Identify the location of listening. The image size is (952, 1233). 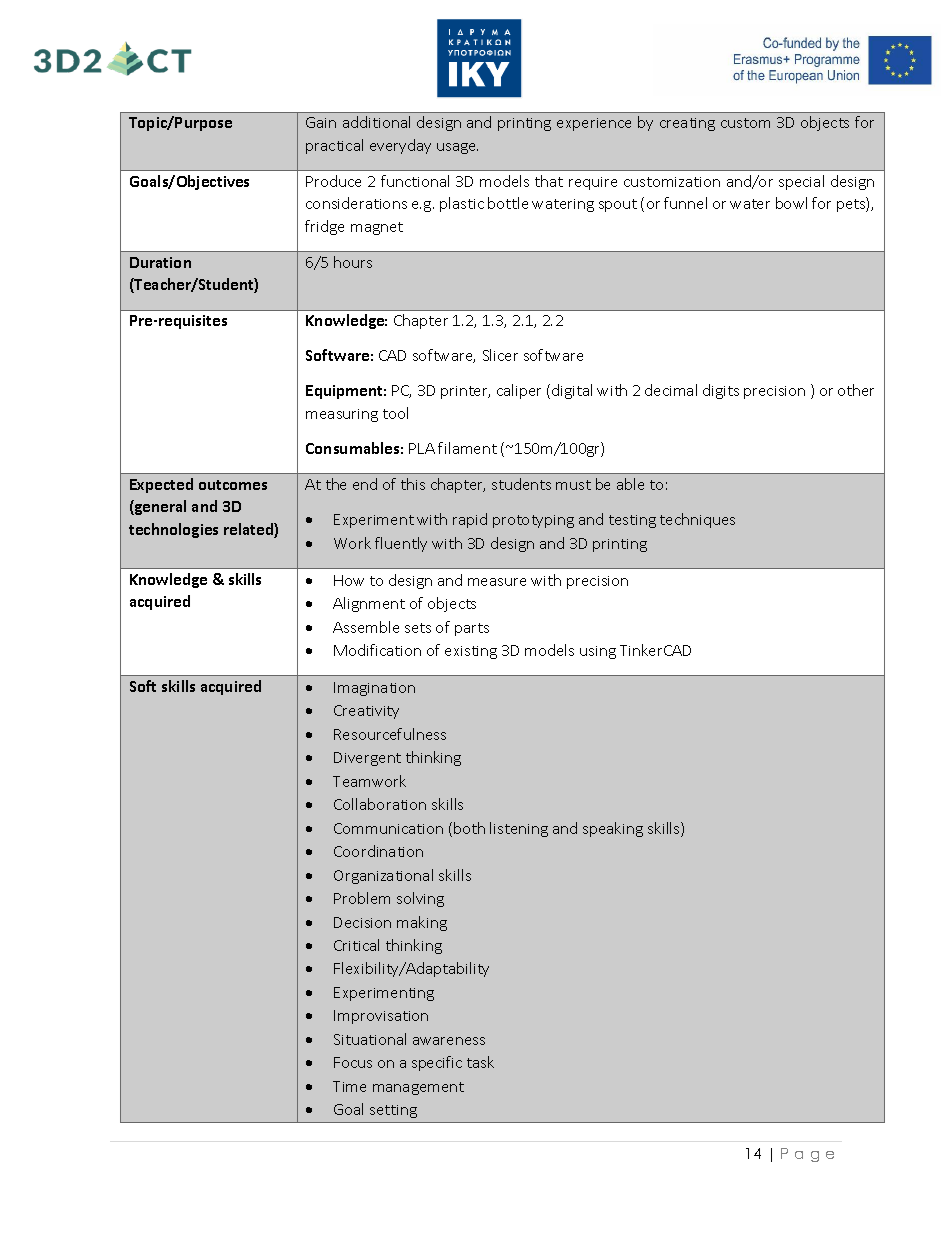
(519, 829).
